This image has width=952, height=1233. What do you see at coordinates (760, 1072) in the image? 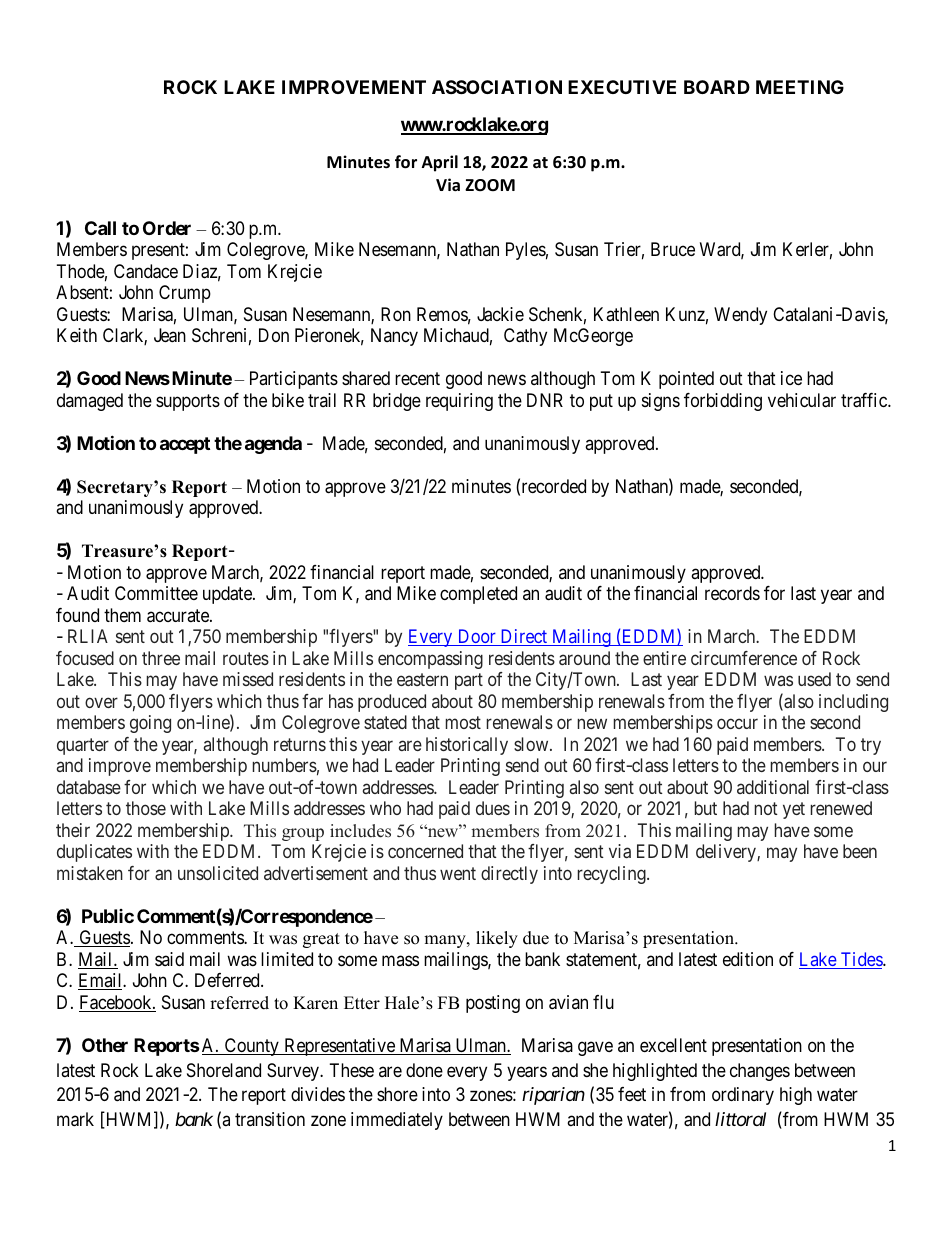
I see `changes` at bounding box center [760, 1072].
